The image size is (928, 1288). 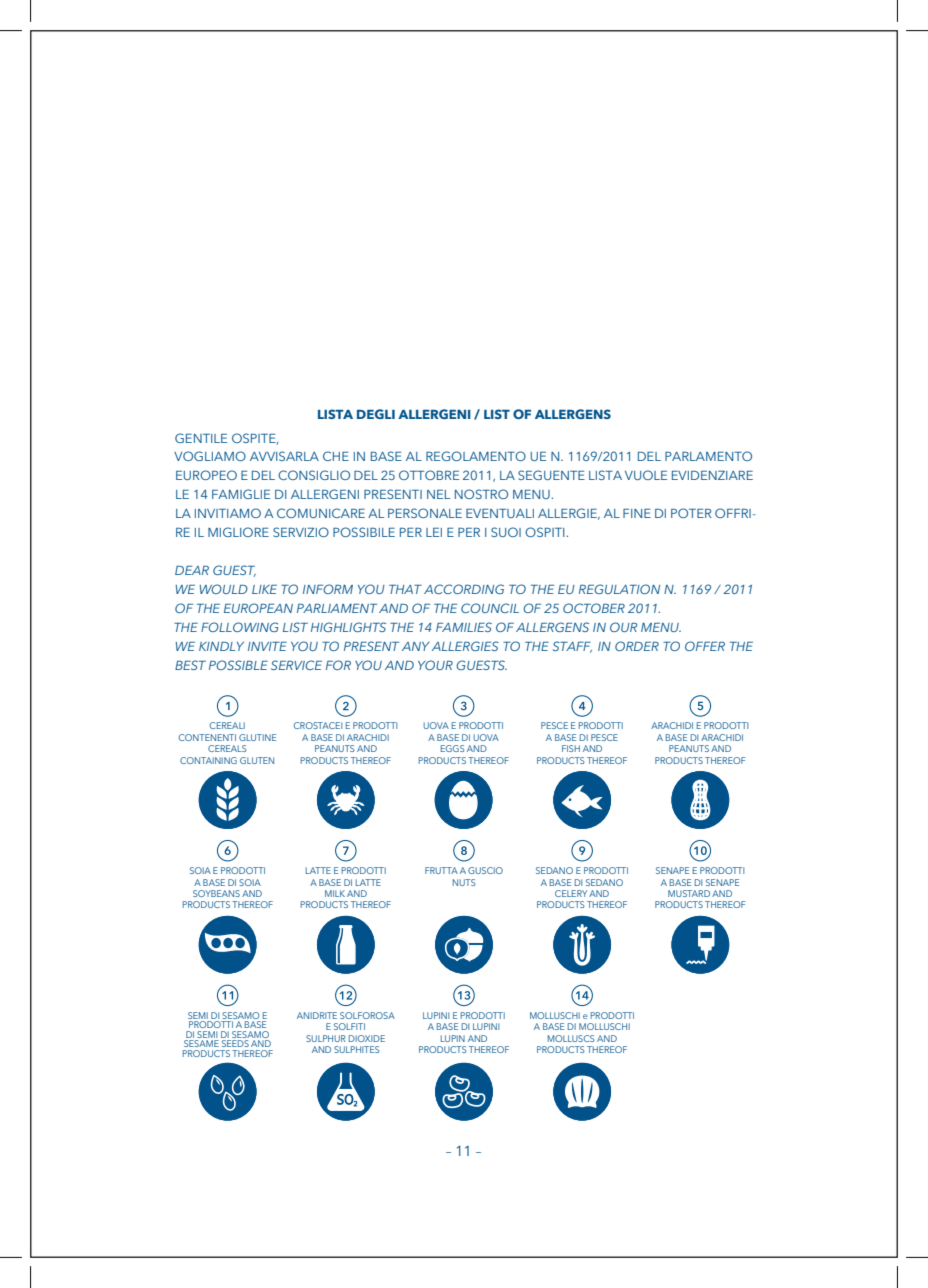 What do you see at coordinates (227, 748) in the screenshot?
I see `CEREALS` at bounding box center [227, 748].
